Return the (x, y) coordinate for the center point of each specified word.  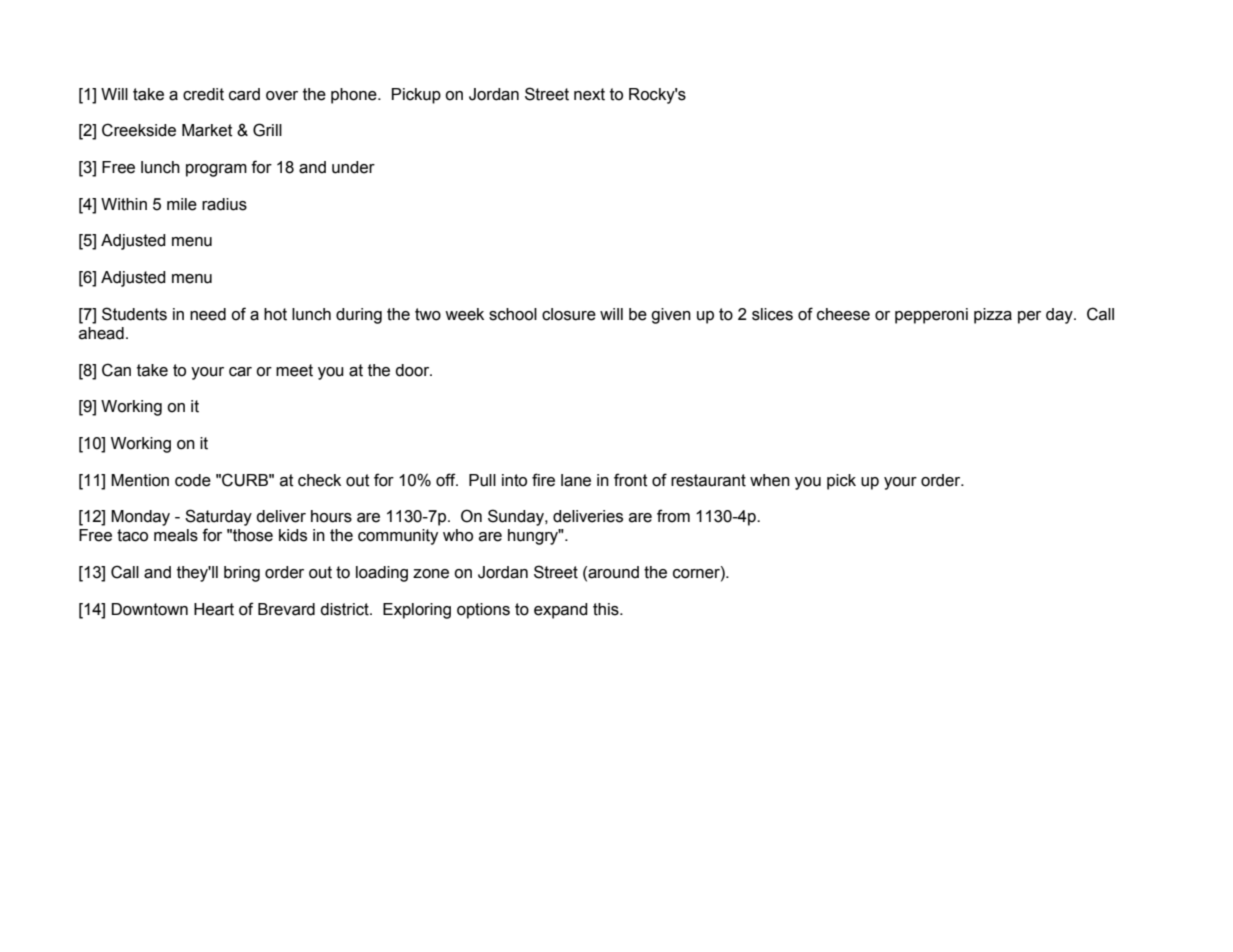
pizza (993, 316)
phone (355, 96)
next (589, 94)
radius (224, 204)
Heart (214, 609)
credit (203, 94)
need (208, 314)
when (770, 480)
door (413, 370)
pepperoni (931, 316)
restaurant (708, 480)
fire (543, 480)
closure (569, 314)
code (193, 480)
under (353, 167)
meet (294, 370)
